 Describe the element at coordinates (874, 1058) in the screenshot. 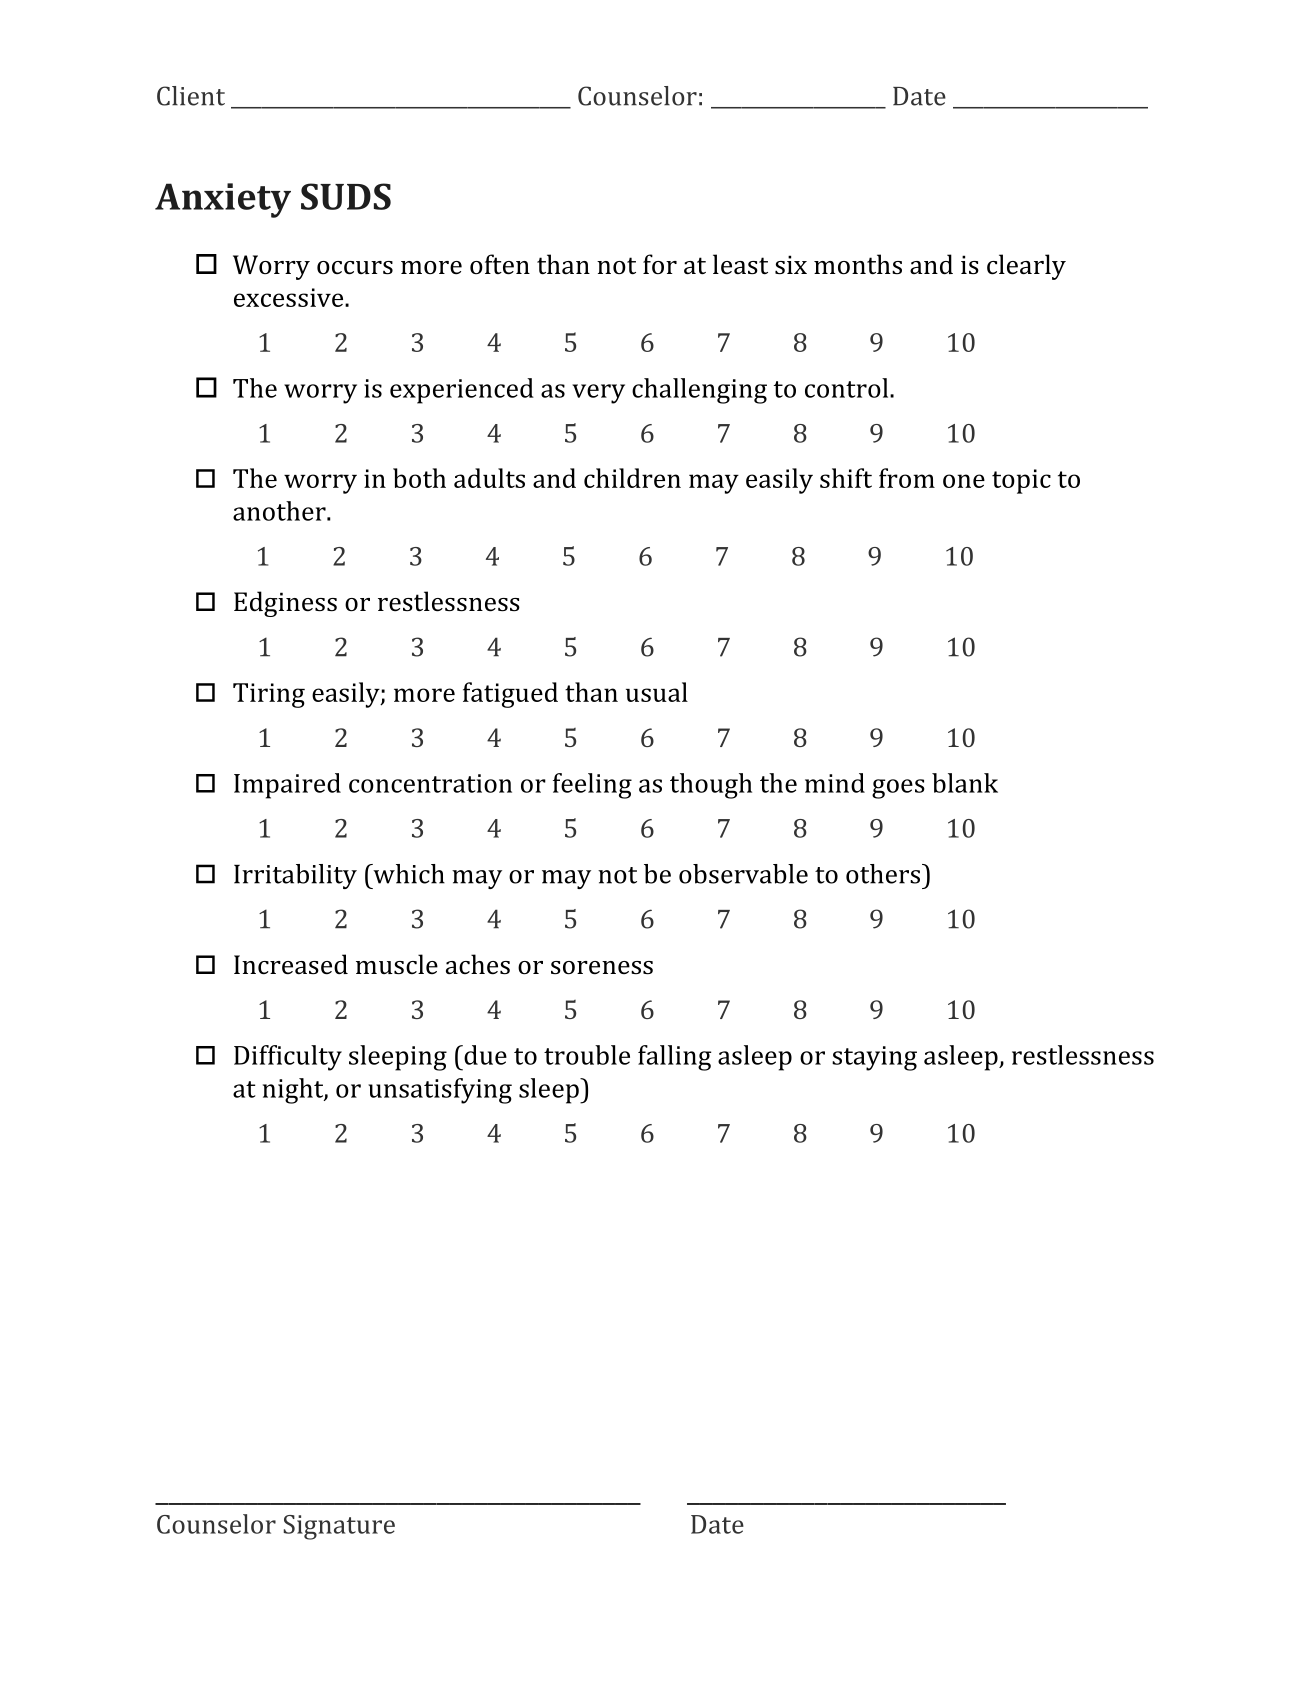

I see `staying` at that location.
